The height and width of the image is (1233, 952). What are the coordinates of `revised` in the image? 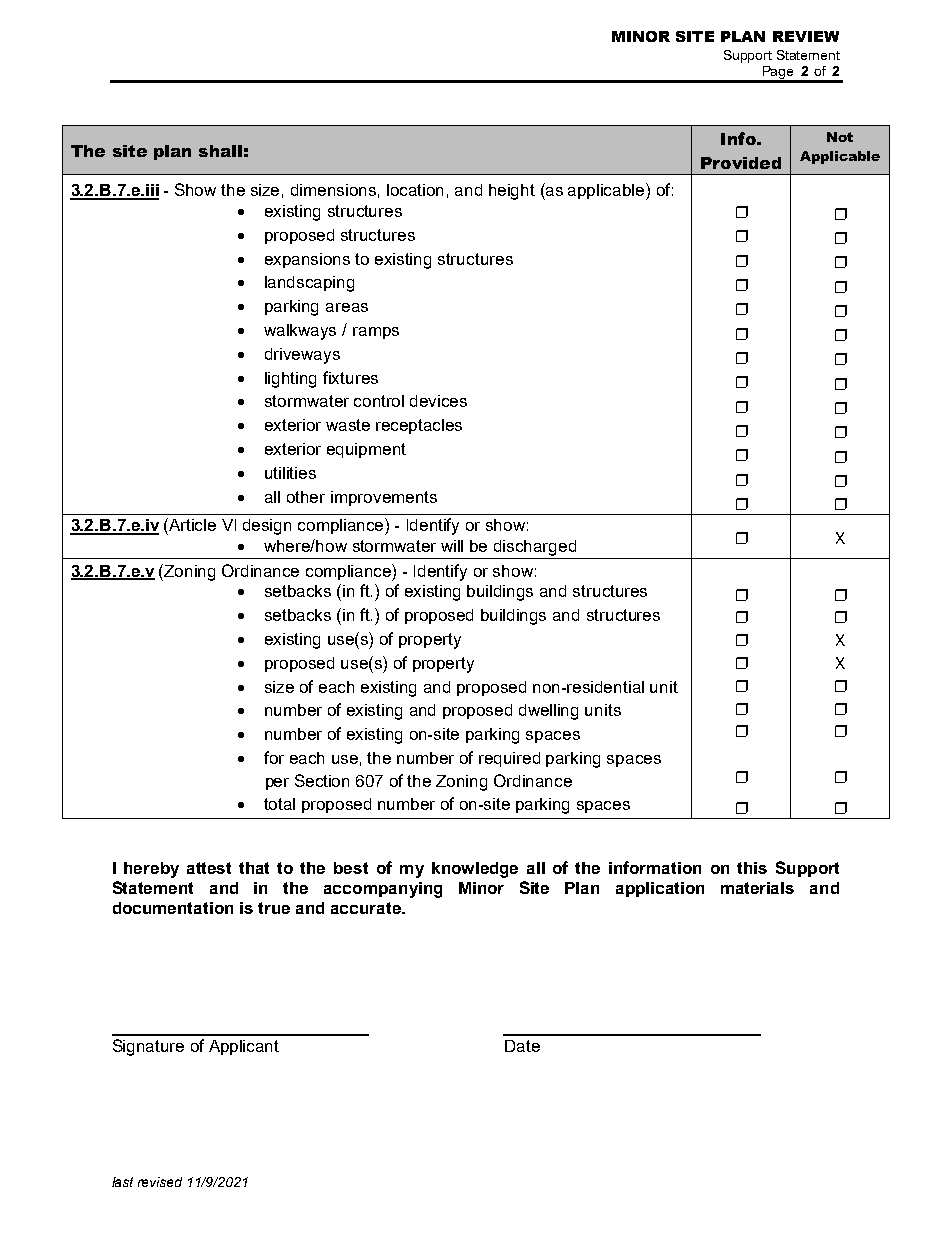 It's located at (160, 1182).
